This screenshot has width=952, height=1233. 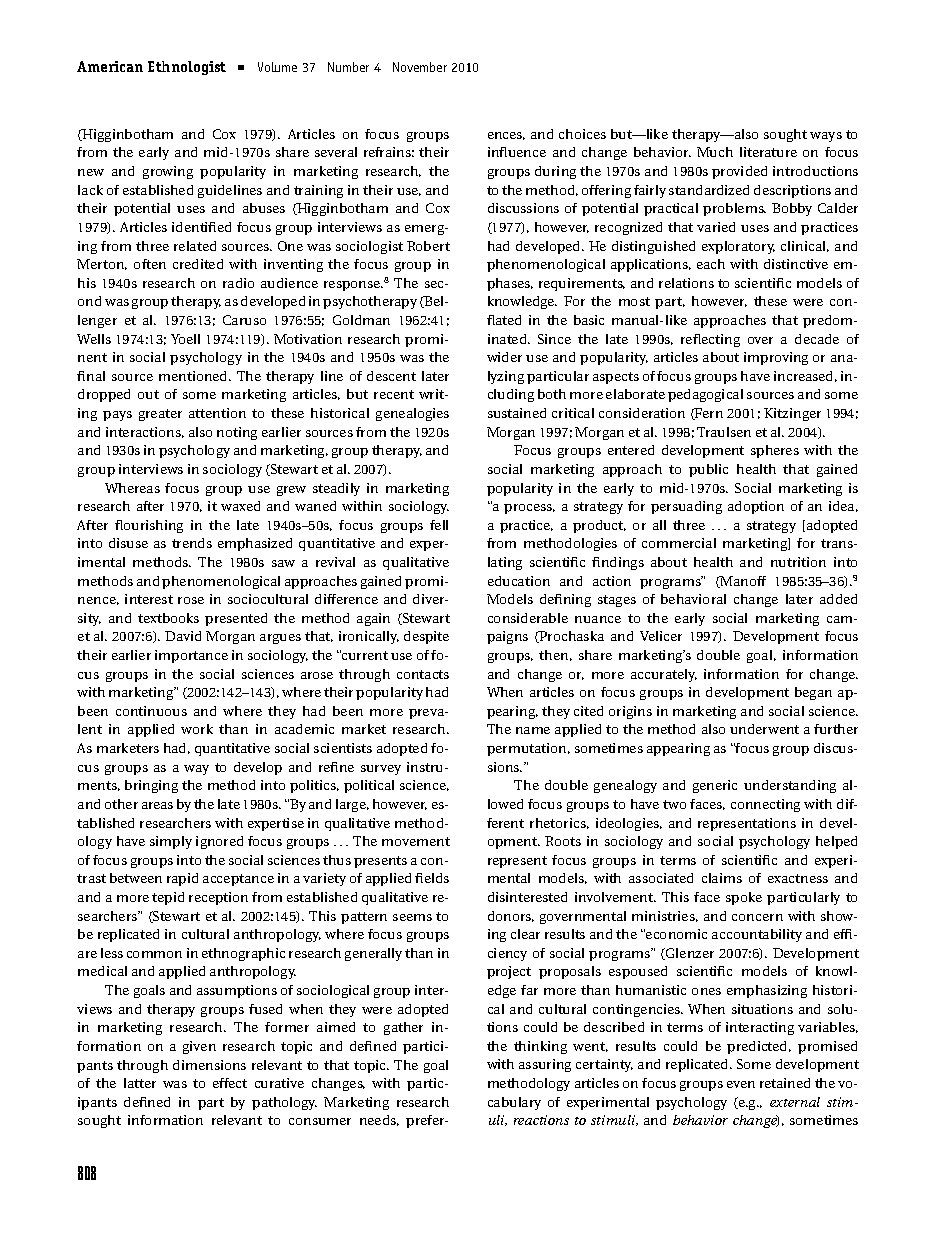 I want to click on assuring, so click(x=545, y=1065).
